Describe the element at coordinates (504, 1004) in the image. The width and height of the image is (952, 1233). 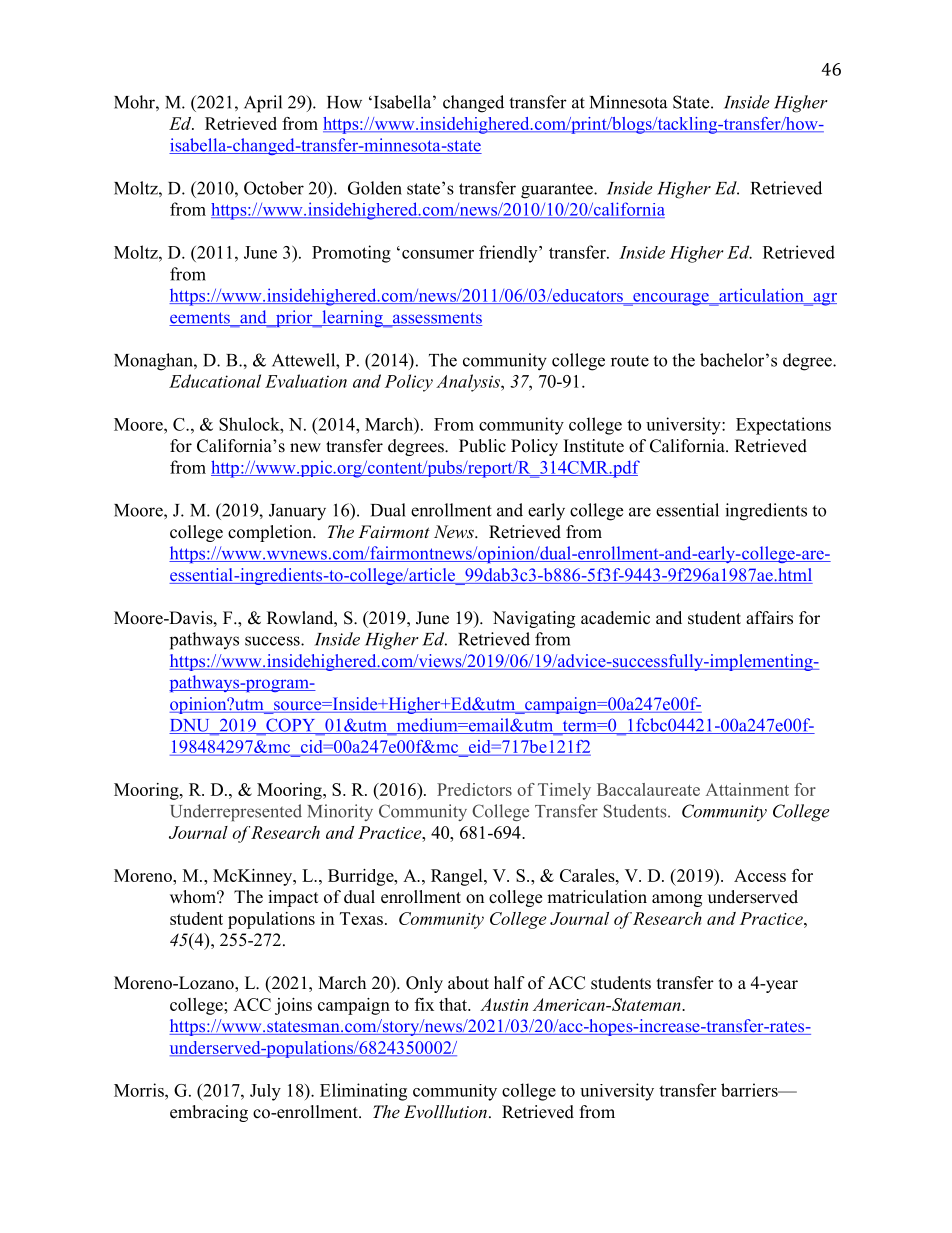
I see `Austin` at that location.
